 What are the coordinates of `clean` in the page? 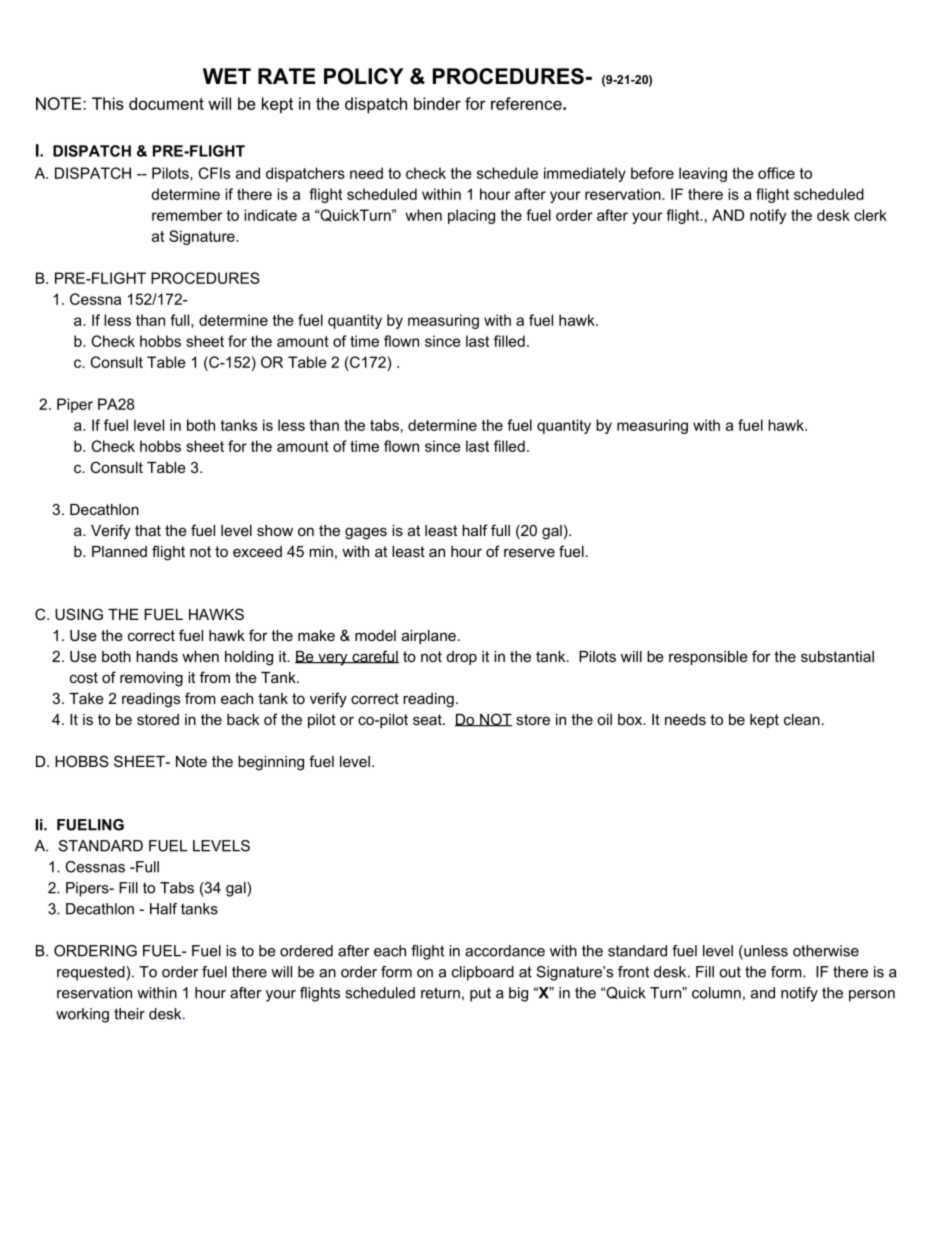 It's located at (802, 719).
